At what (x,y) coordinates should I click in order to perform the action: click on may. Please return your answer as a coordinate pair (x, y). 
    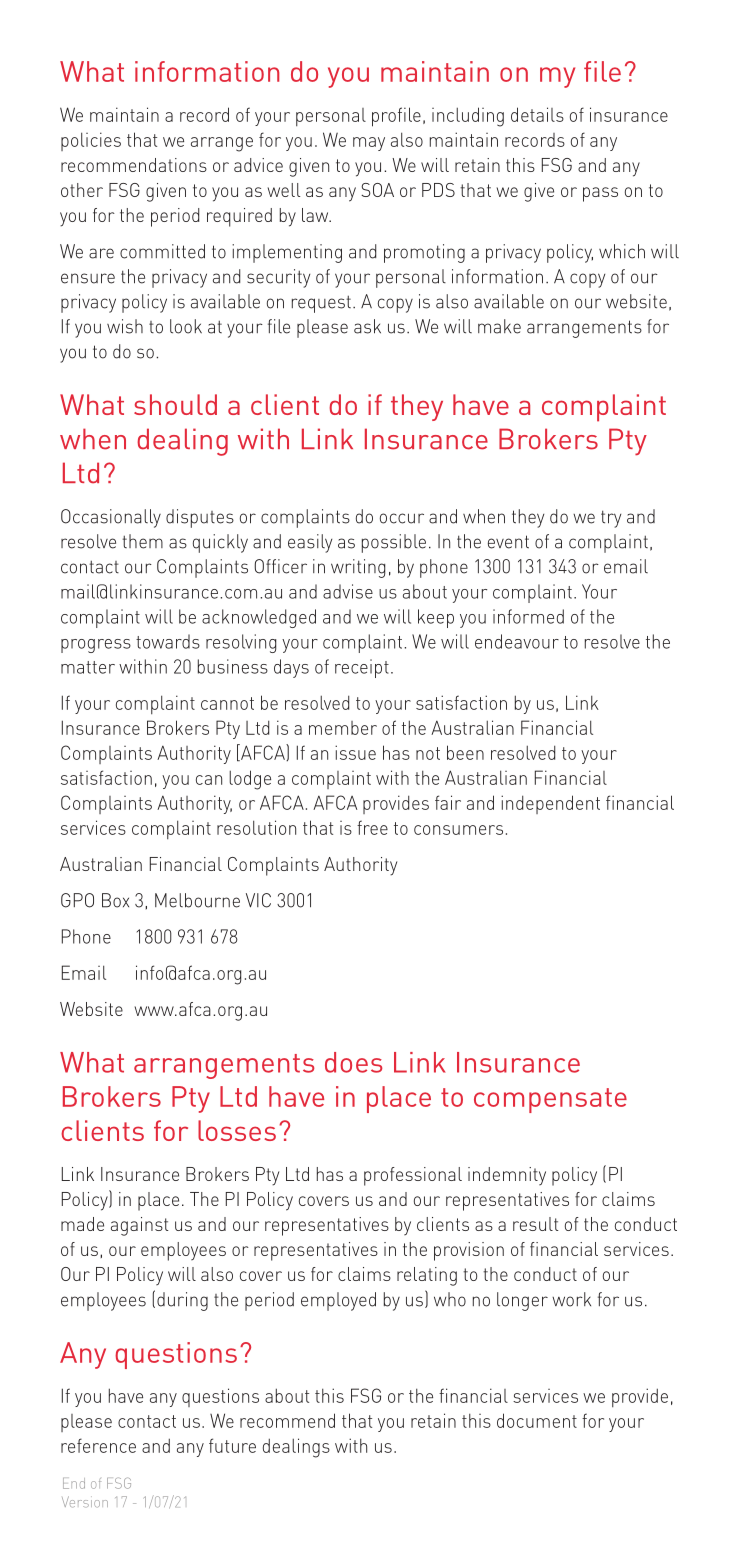
    Looking at the image, I should click on (369, 144).
